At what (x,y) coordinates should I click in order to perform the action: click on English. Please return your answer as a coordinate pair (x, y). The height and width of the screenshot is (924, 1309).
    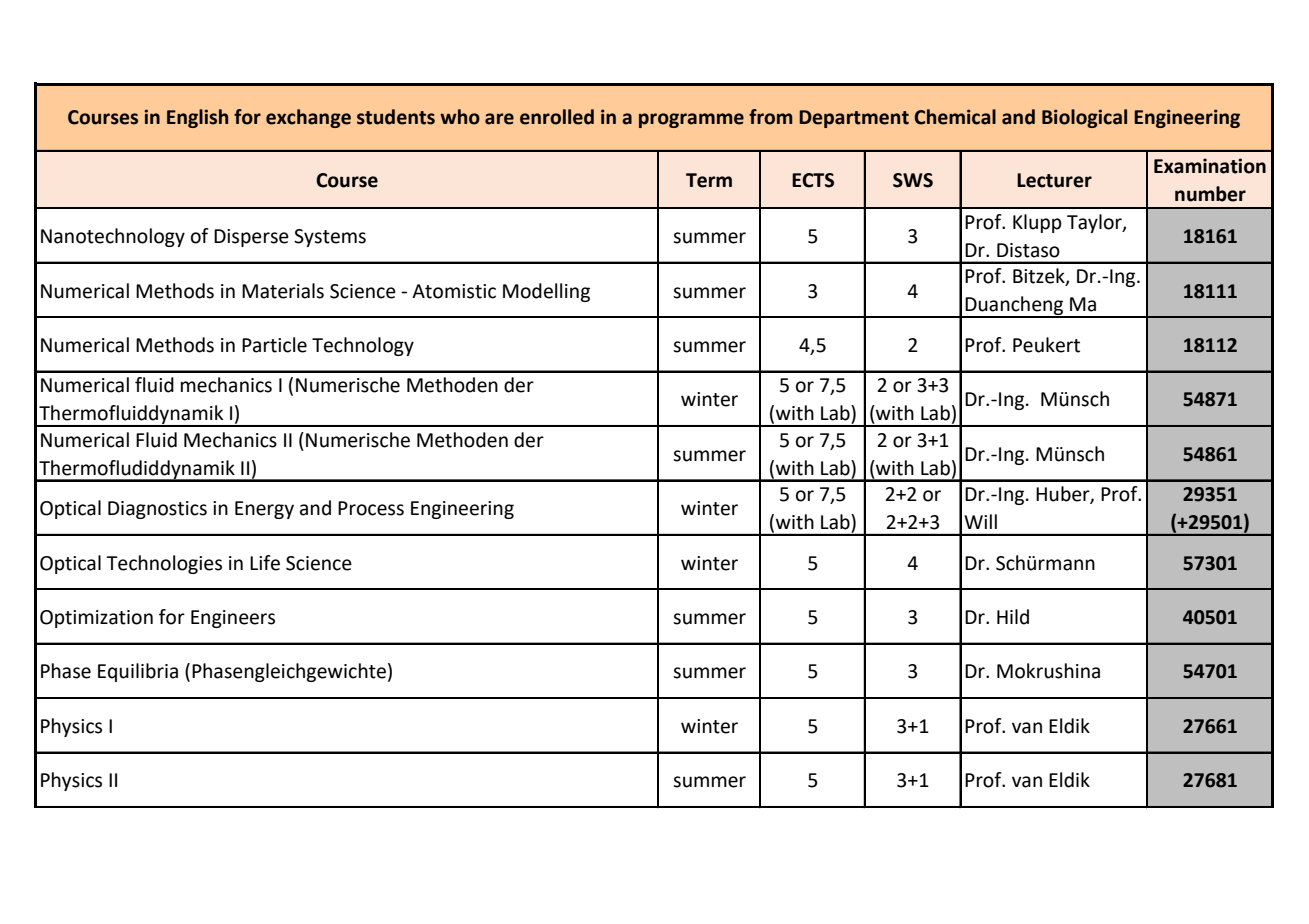
    Looking at the image, I should click on (197, 118).
